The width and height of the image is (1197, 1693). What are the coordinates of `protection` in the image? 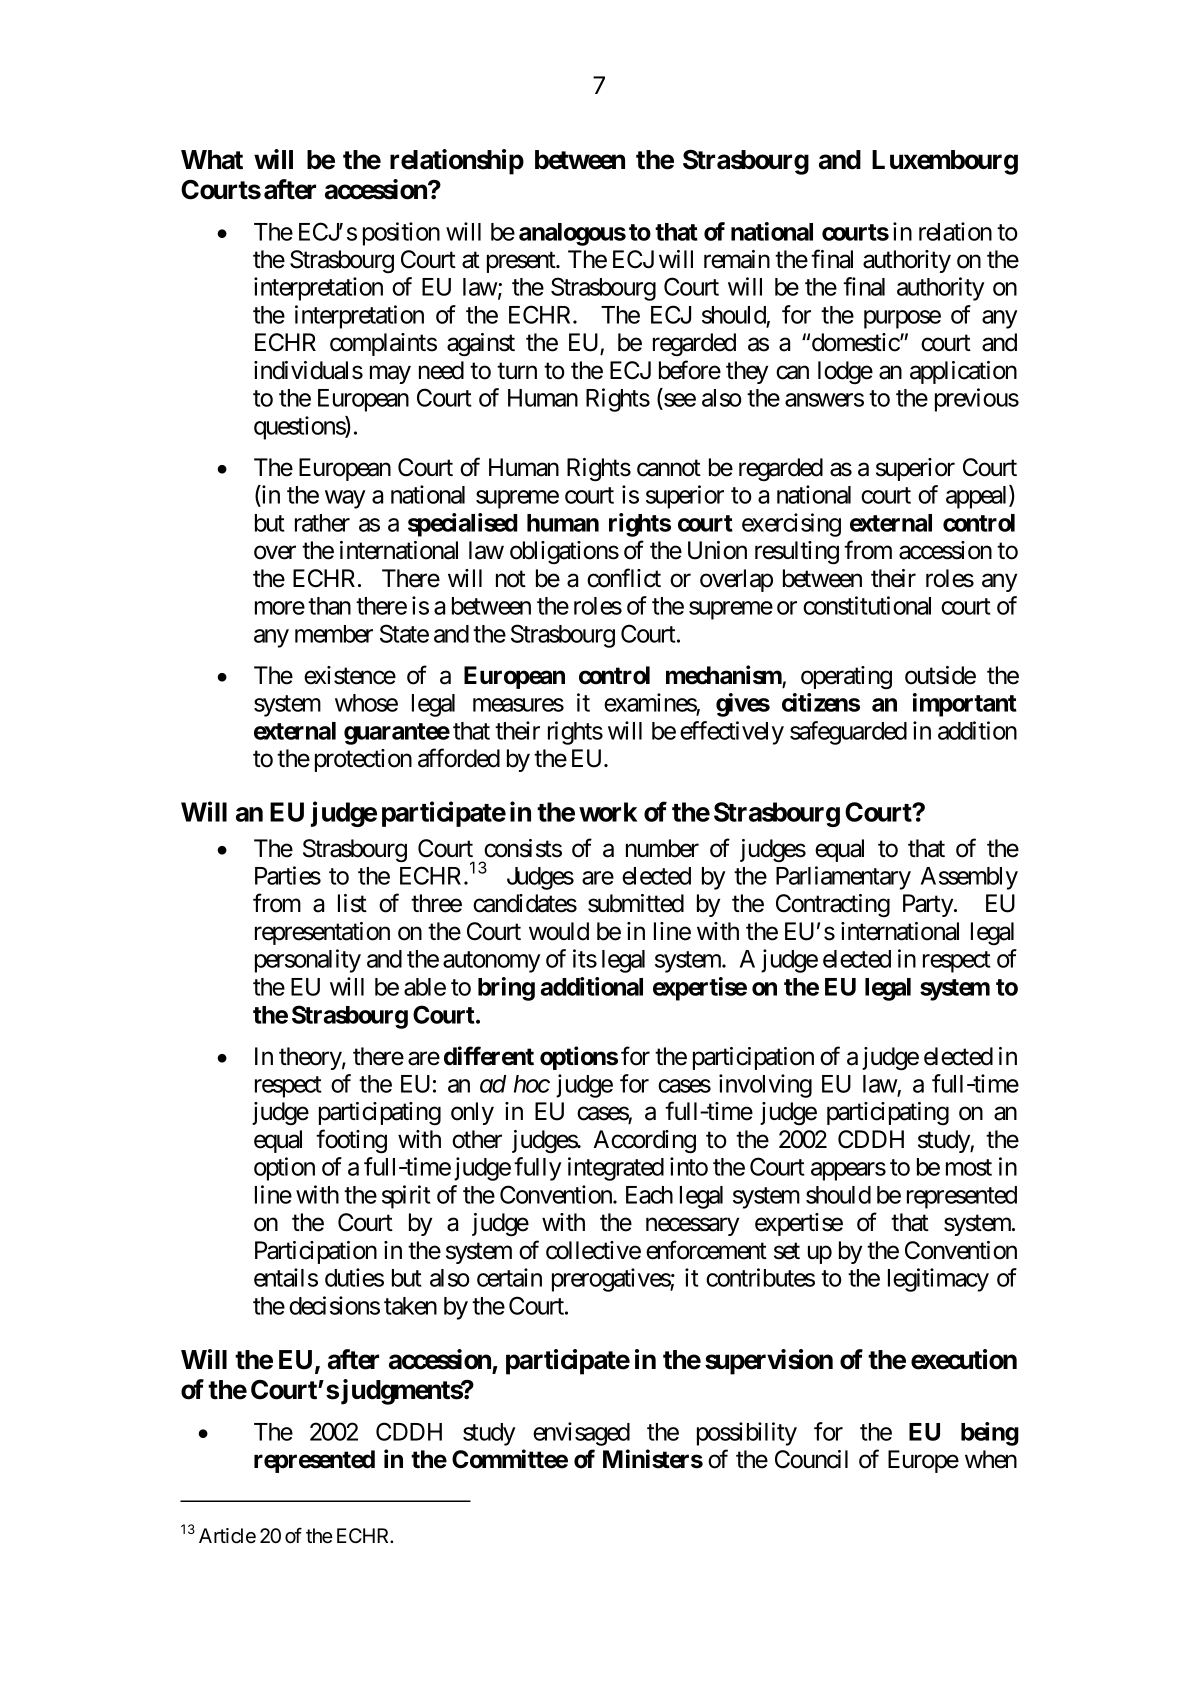 It's located at (363, 760).
